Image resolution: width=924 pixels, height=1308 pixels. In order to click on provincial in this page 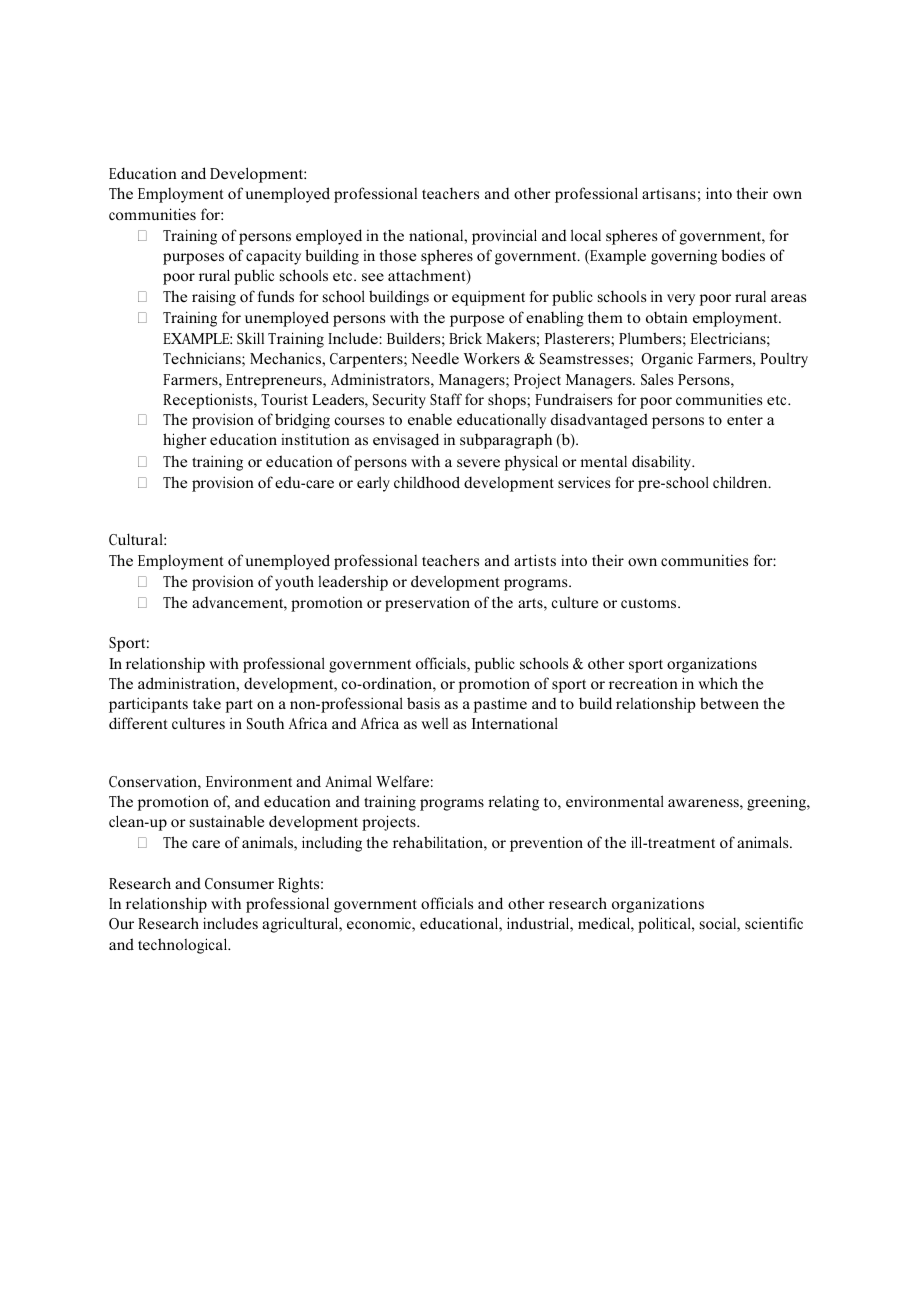, I will do `click(504, 237)`.
